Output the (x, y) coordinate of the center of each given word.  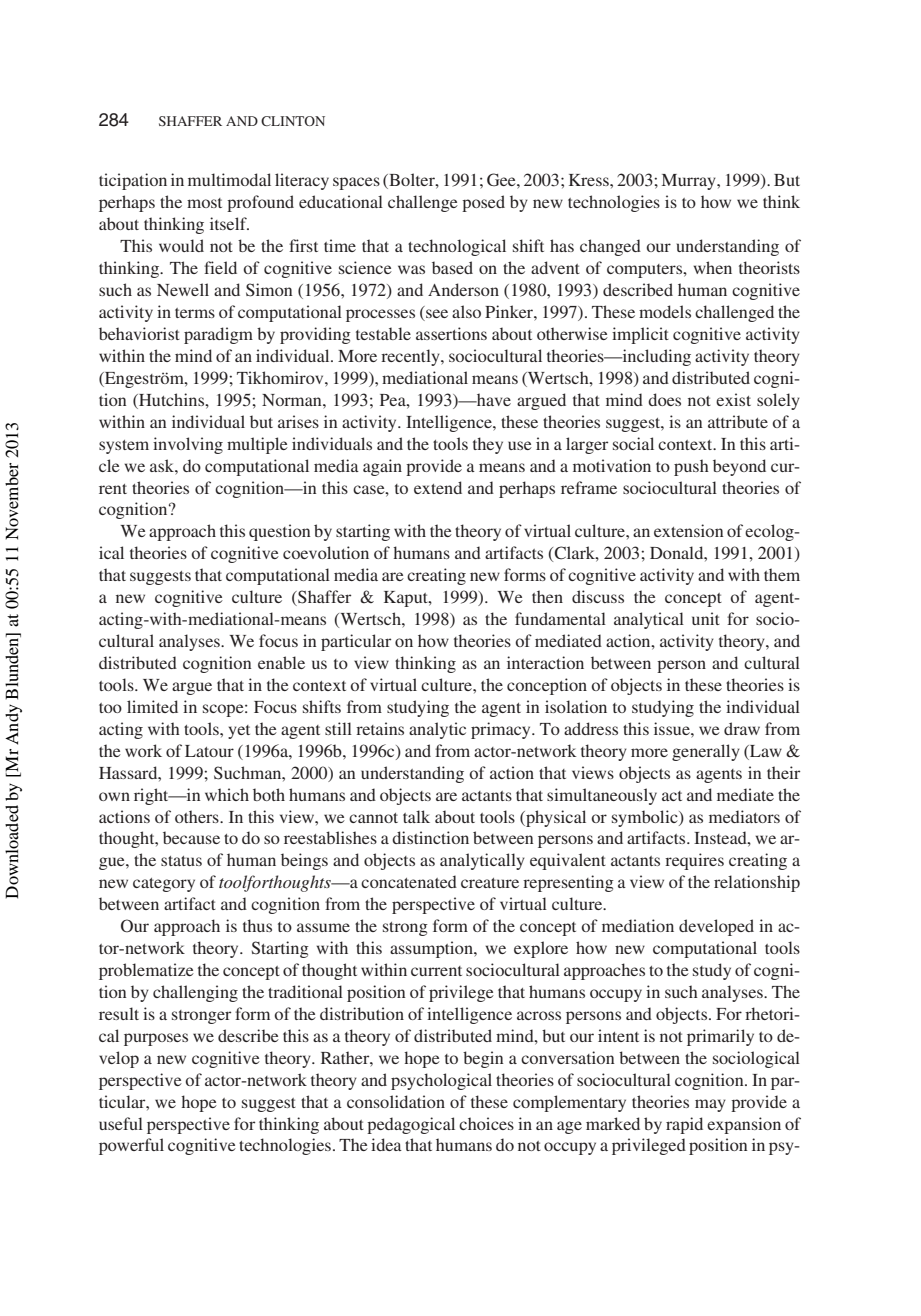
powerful (131, 1146)
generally (706, 752)
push (691, 467)
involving (188, 445)
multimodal (229, 179)
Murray (690, 182)
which (227, 794)
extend (438, 487)
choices (486, 1123)
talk (416, 816)
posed (483, 203)
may (710, 1105)
